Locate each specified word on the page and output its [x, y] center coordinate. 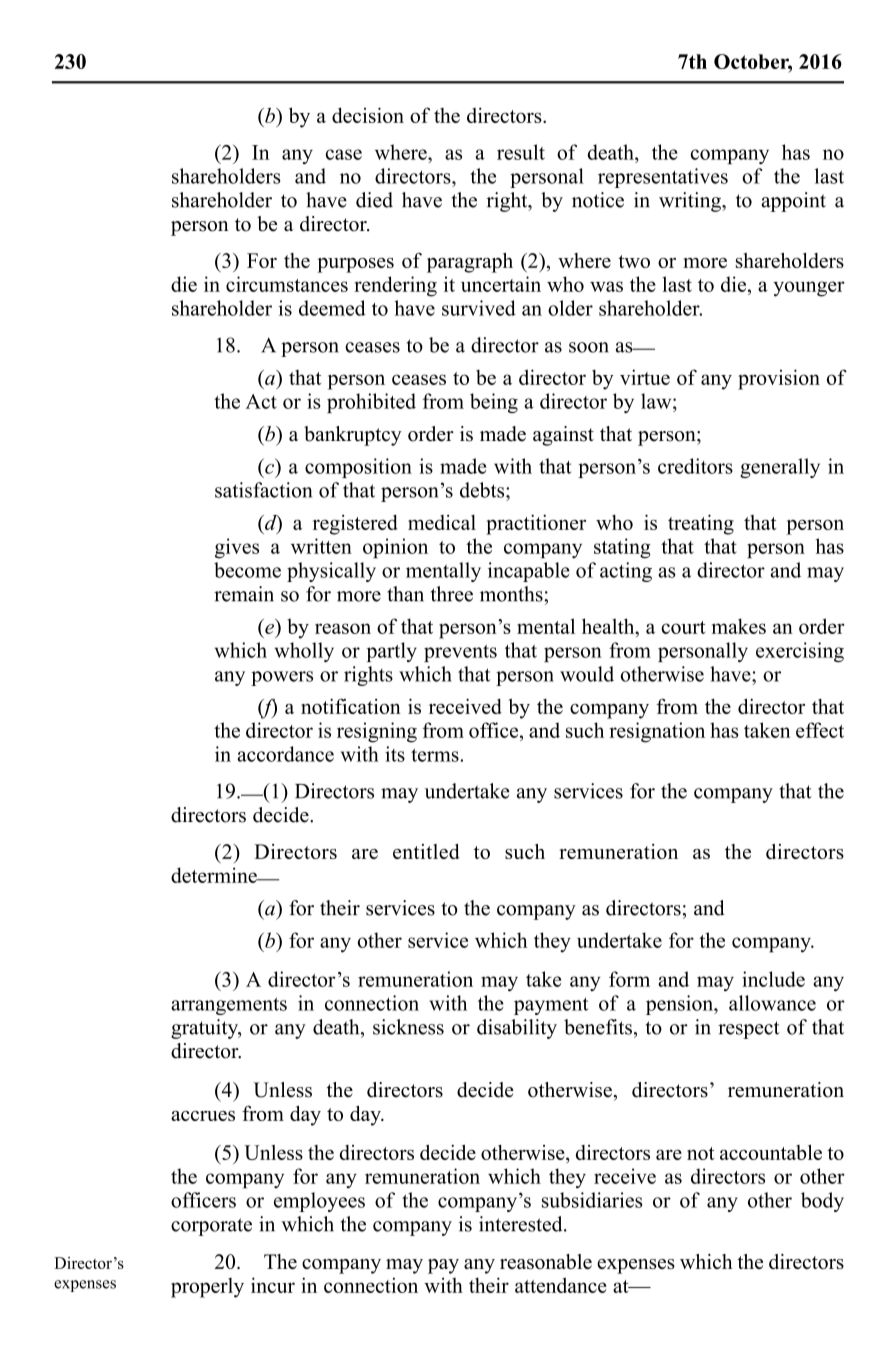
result [521, 152]
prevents [460, 653]
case [344, 154]
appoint [793, 202]
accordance [285, 754]
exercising [800, 652]
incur [273, 1285]
